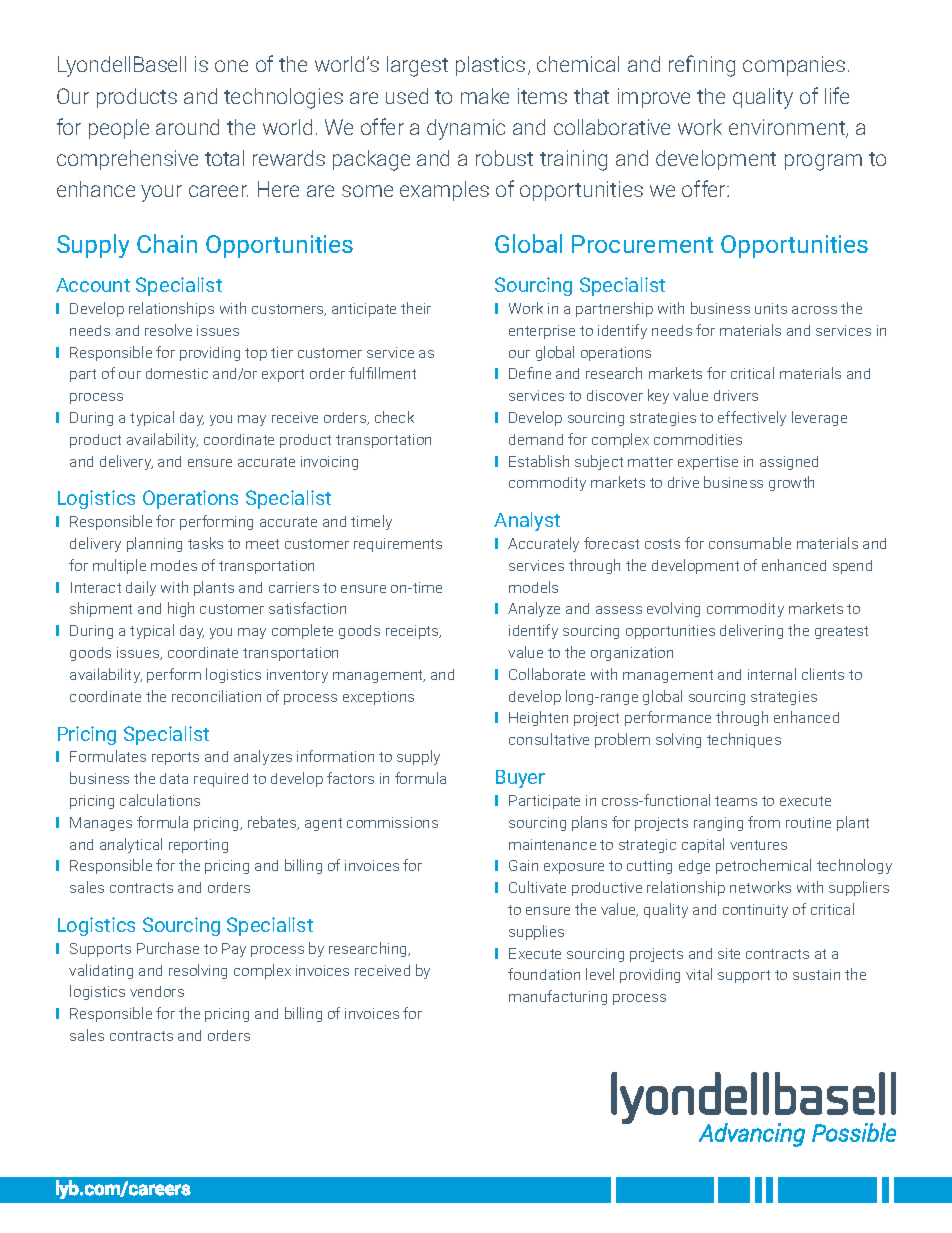 The width and height of the document is (952, 1233). What do you see at coordinates (794, 66) in the document?
I see `companies` at bounding box center [794, 66].
